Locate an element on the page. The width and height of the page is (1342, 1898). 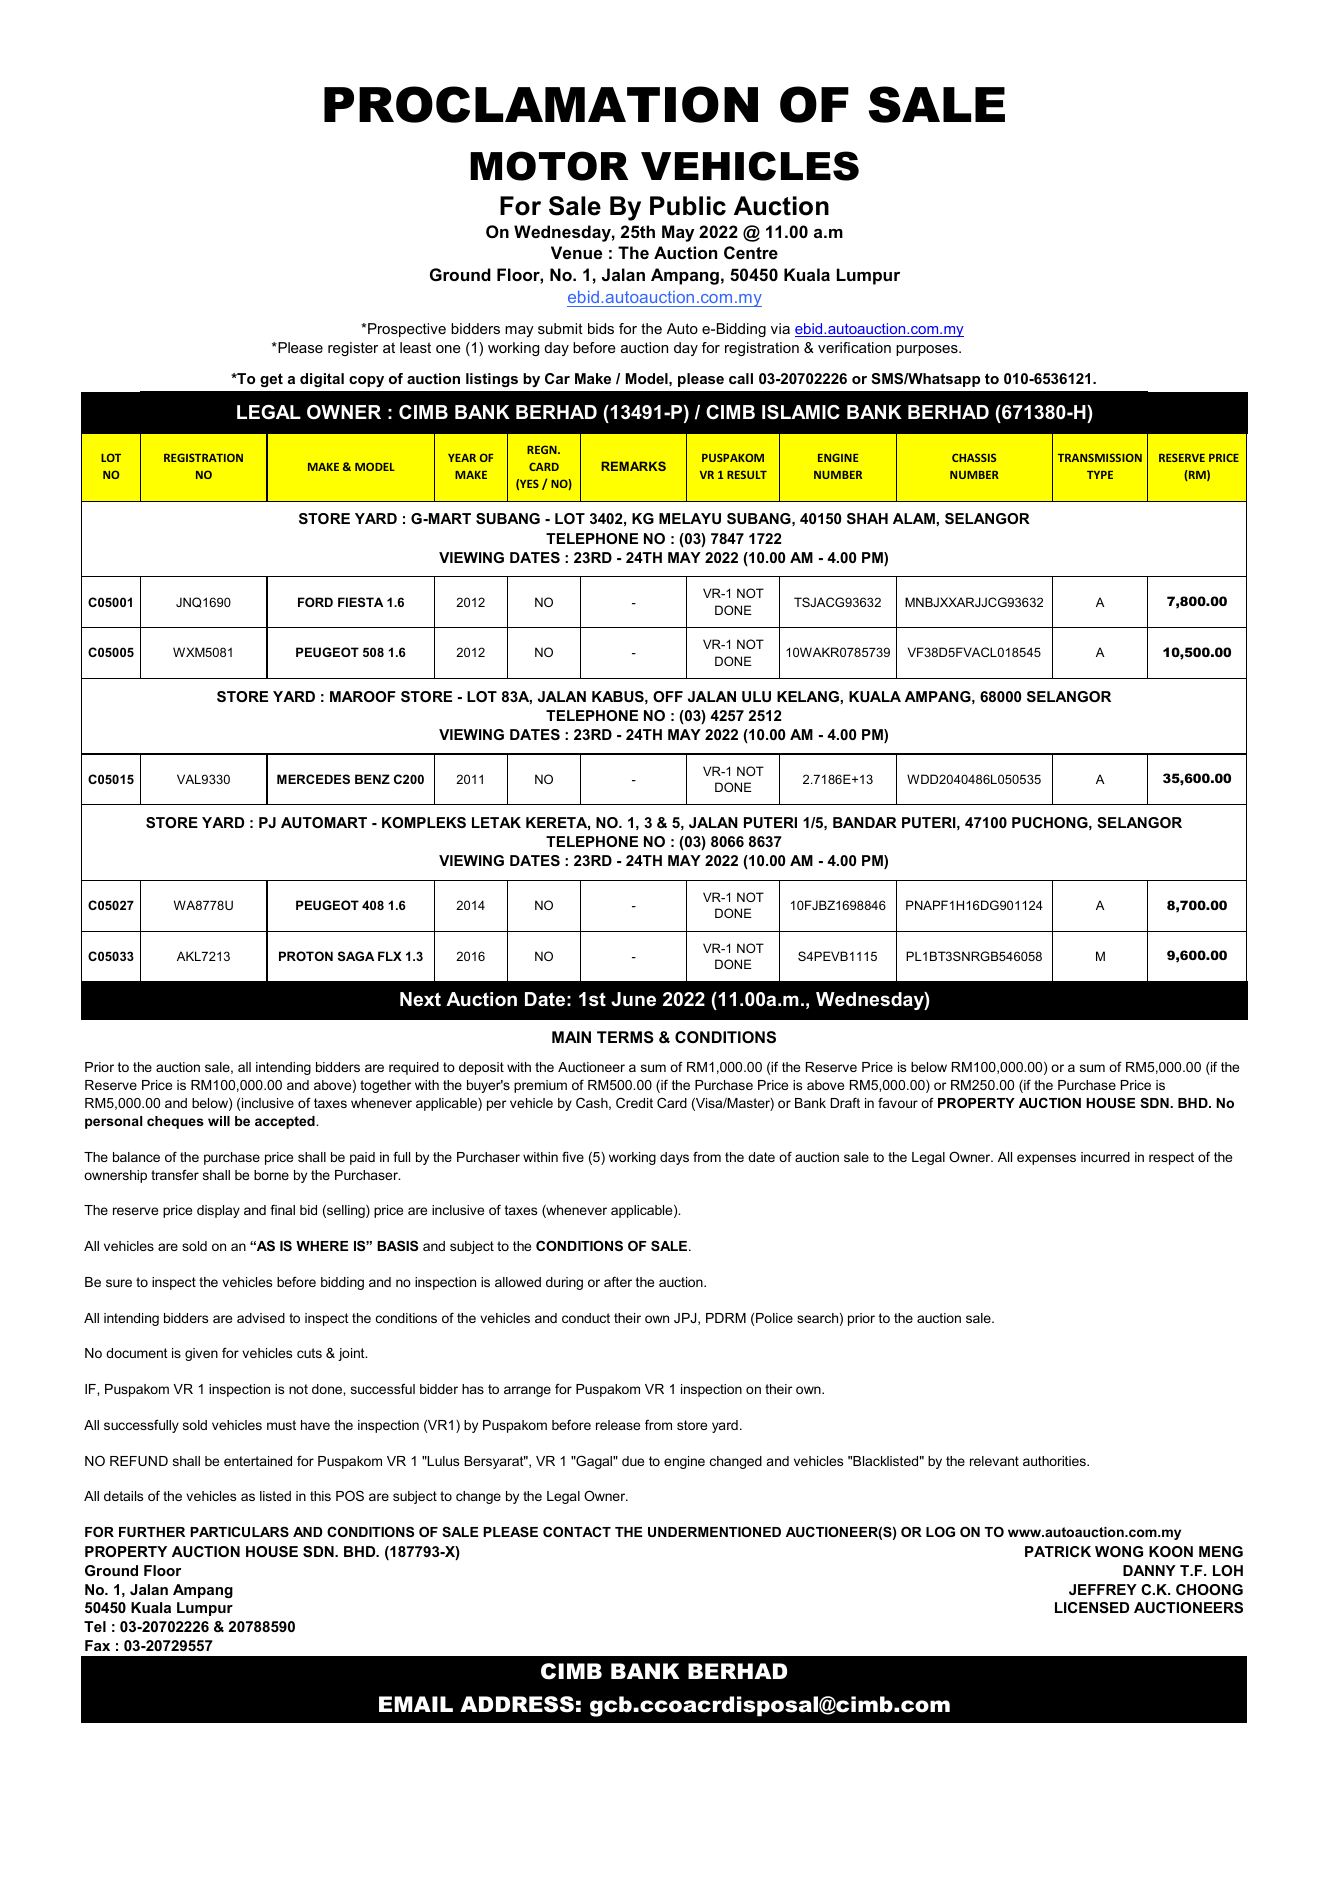
June is located at coordinates (633, 999).
